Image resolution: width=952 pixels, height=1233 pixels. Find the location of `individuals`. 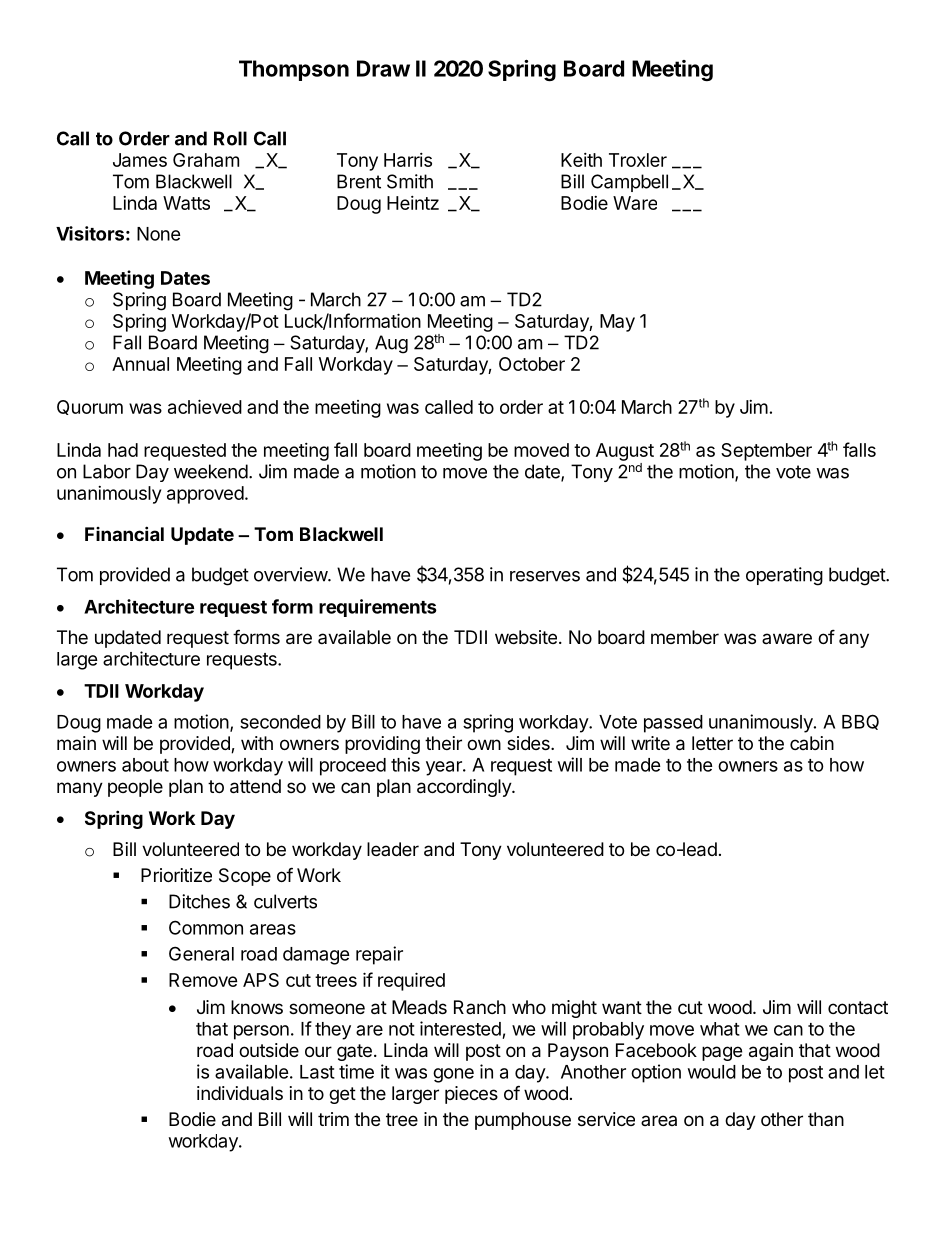

individuals is located at coordinates (240, 1093).
